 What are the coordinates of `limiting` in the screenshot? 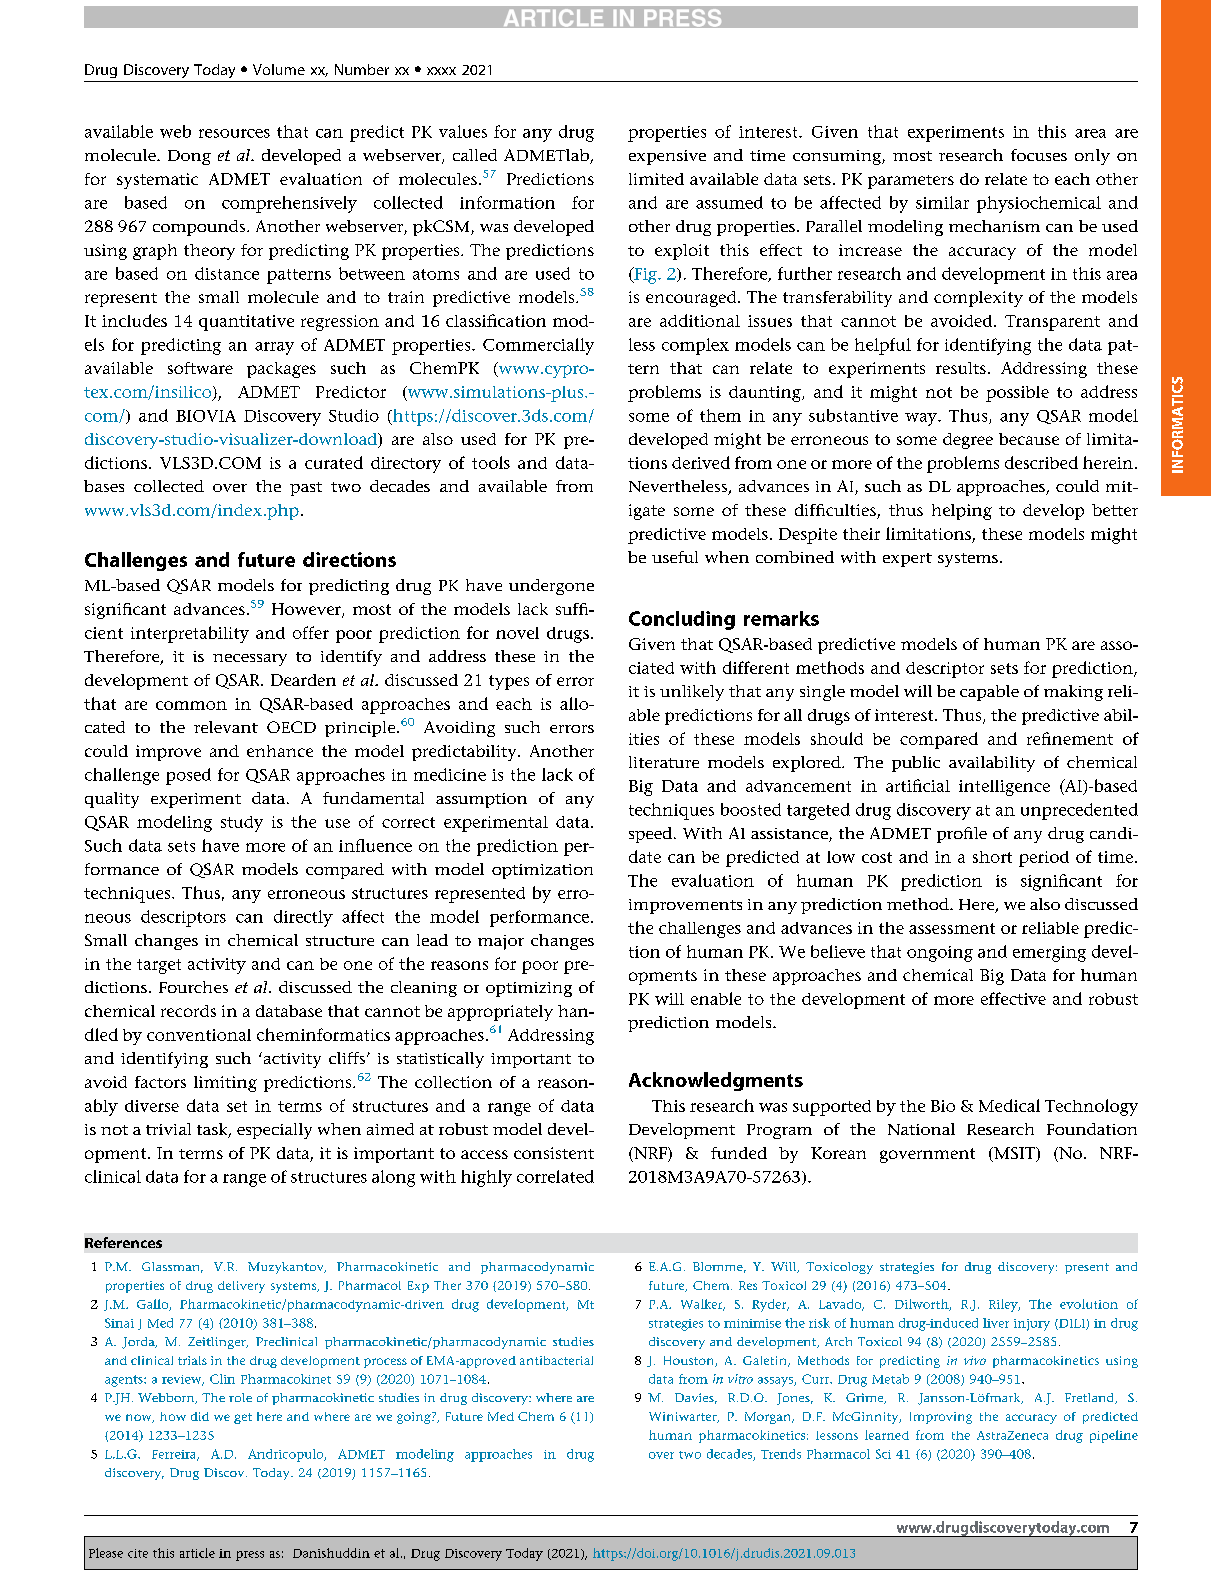 It's located at (225, 1084).
